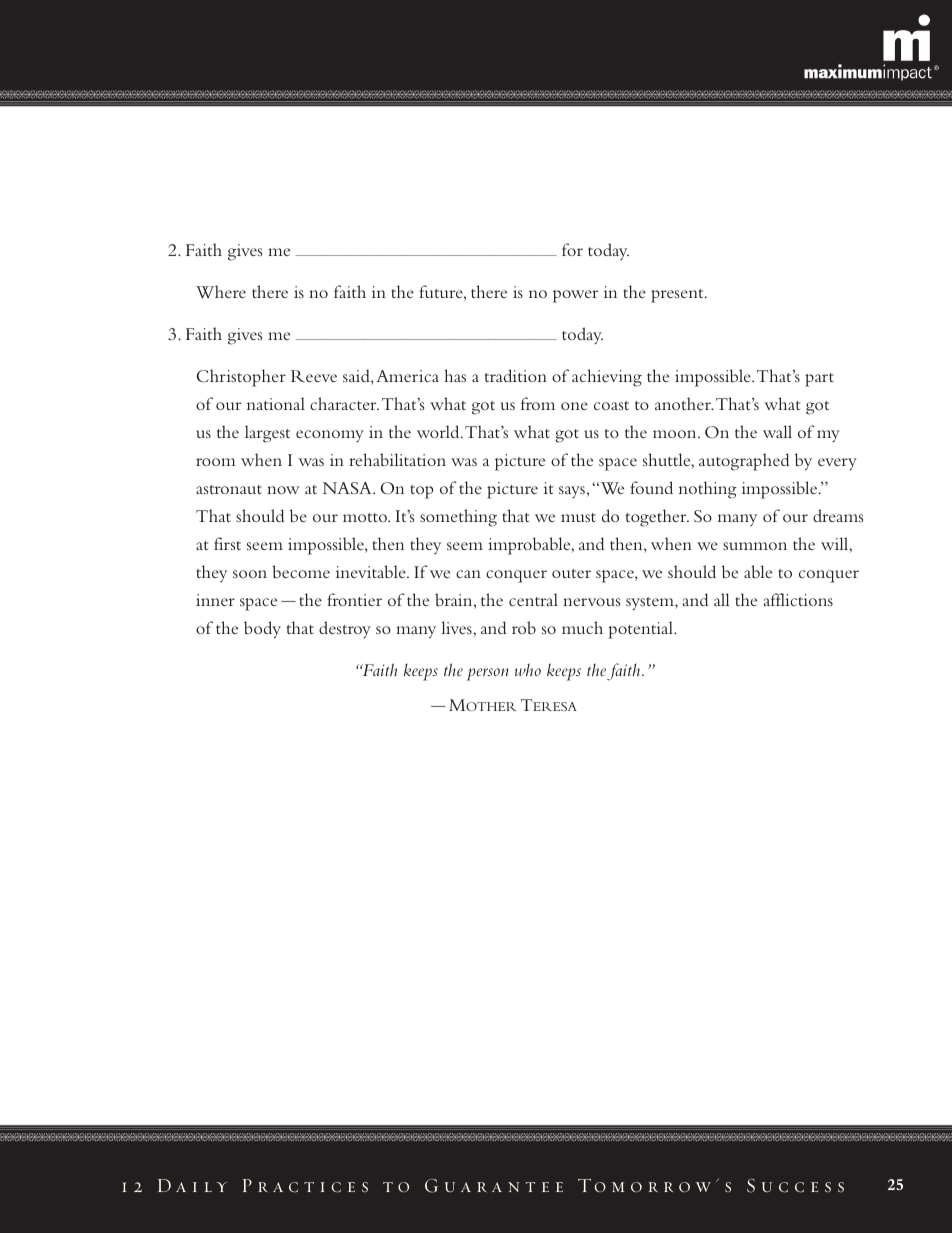 The image size is (952, 1233). Describe the element at coordinates (755, 546) in the screenshot. I see `summon` at that location.
